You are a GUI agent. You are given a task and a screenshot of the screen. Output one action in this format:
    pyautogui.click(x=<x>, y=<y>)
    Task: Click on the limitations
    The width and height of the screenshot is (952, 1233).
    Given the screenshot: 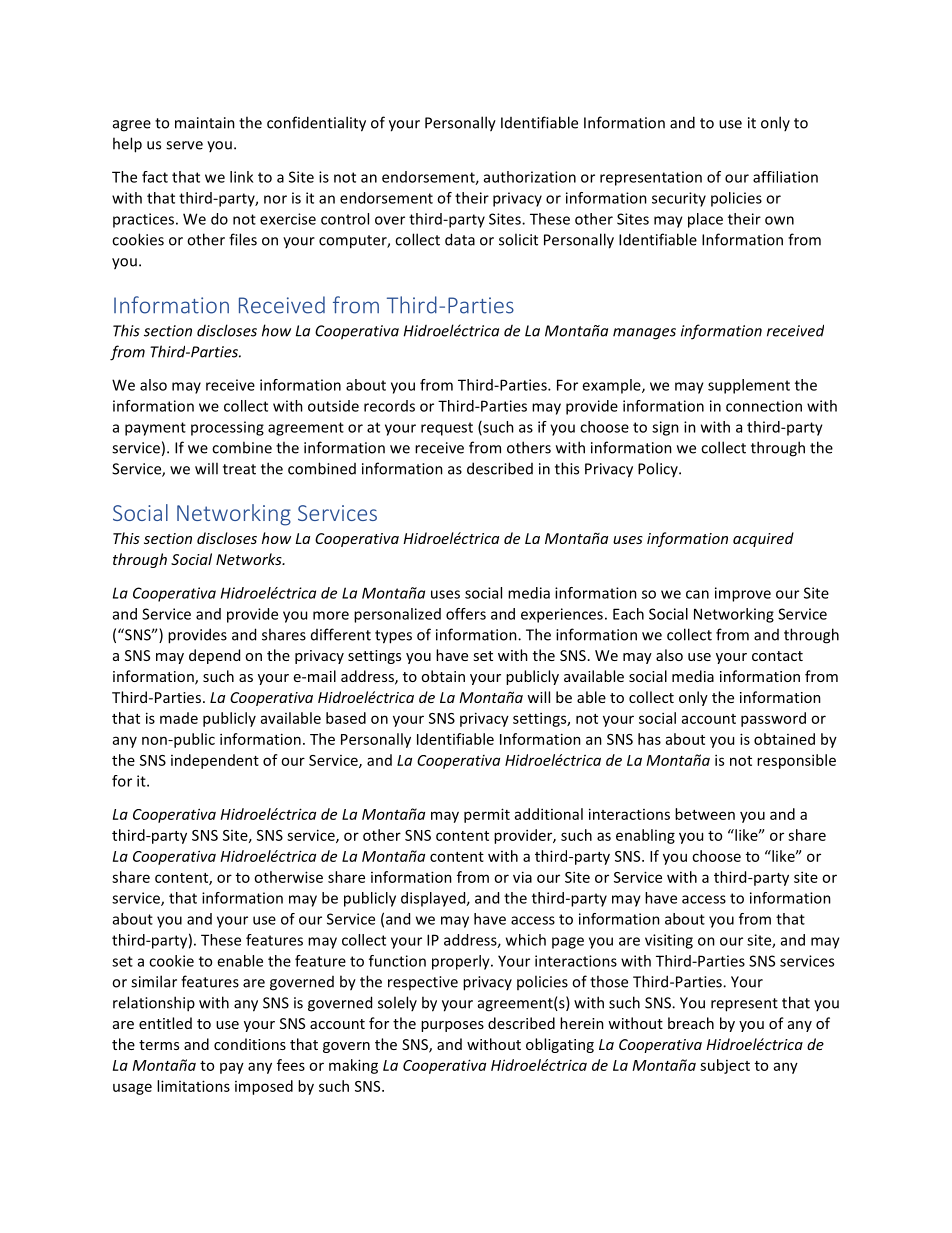 What is the action you would take?
    pyautogui.click(x=193, y=1086)
